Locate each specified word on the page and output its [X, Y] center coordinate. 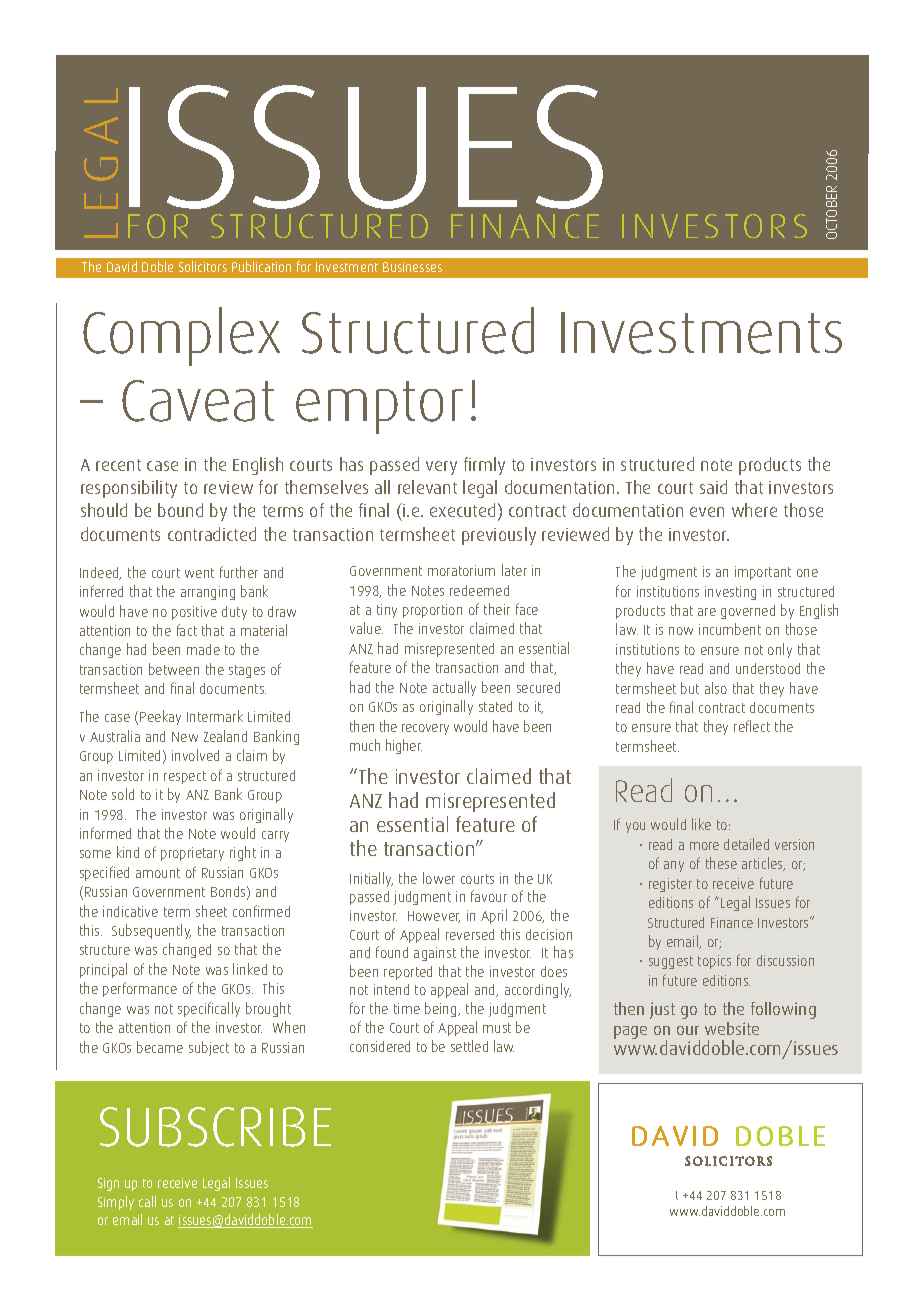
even [707, 512]
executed [462, 510]
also [716, 688]
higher [404, 746]
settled [469, 1046]
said [713, 487]
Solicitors [203, 266]
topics [714, 962]
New [185, 737]
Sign [108, 1184]
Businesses [412, 267]
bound [180, 510]
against [435, 954]
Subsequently [151, 931]
